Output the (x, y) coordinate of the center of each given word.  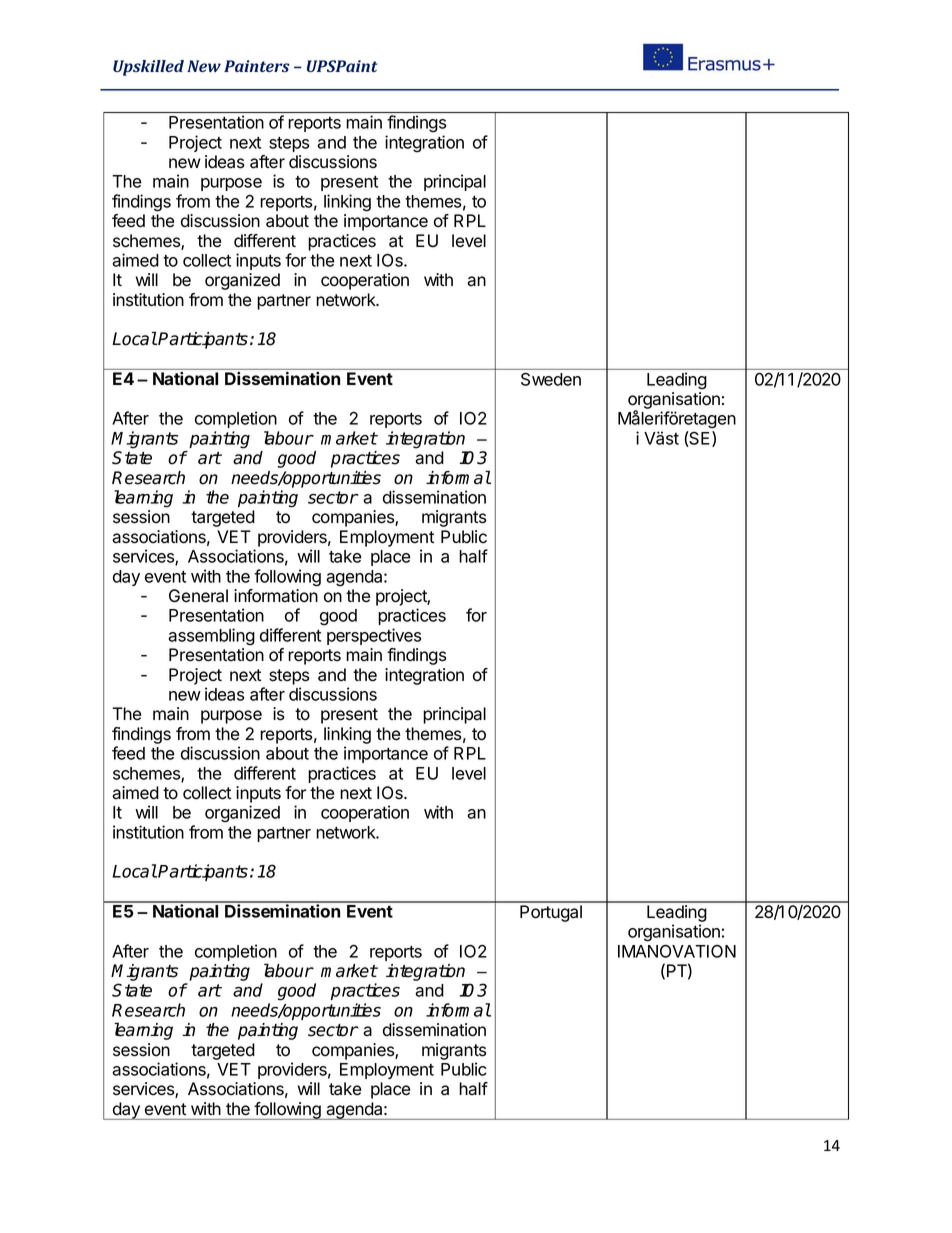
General (198, 596)
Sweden (551, 379)
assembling (211, 637)
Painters (257, 66)
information (276, 596)
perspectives (374, 636)
